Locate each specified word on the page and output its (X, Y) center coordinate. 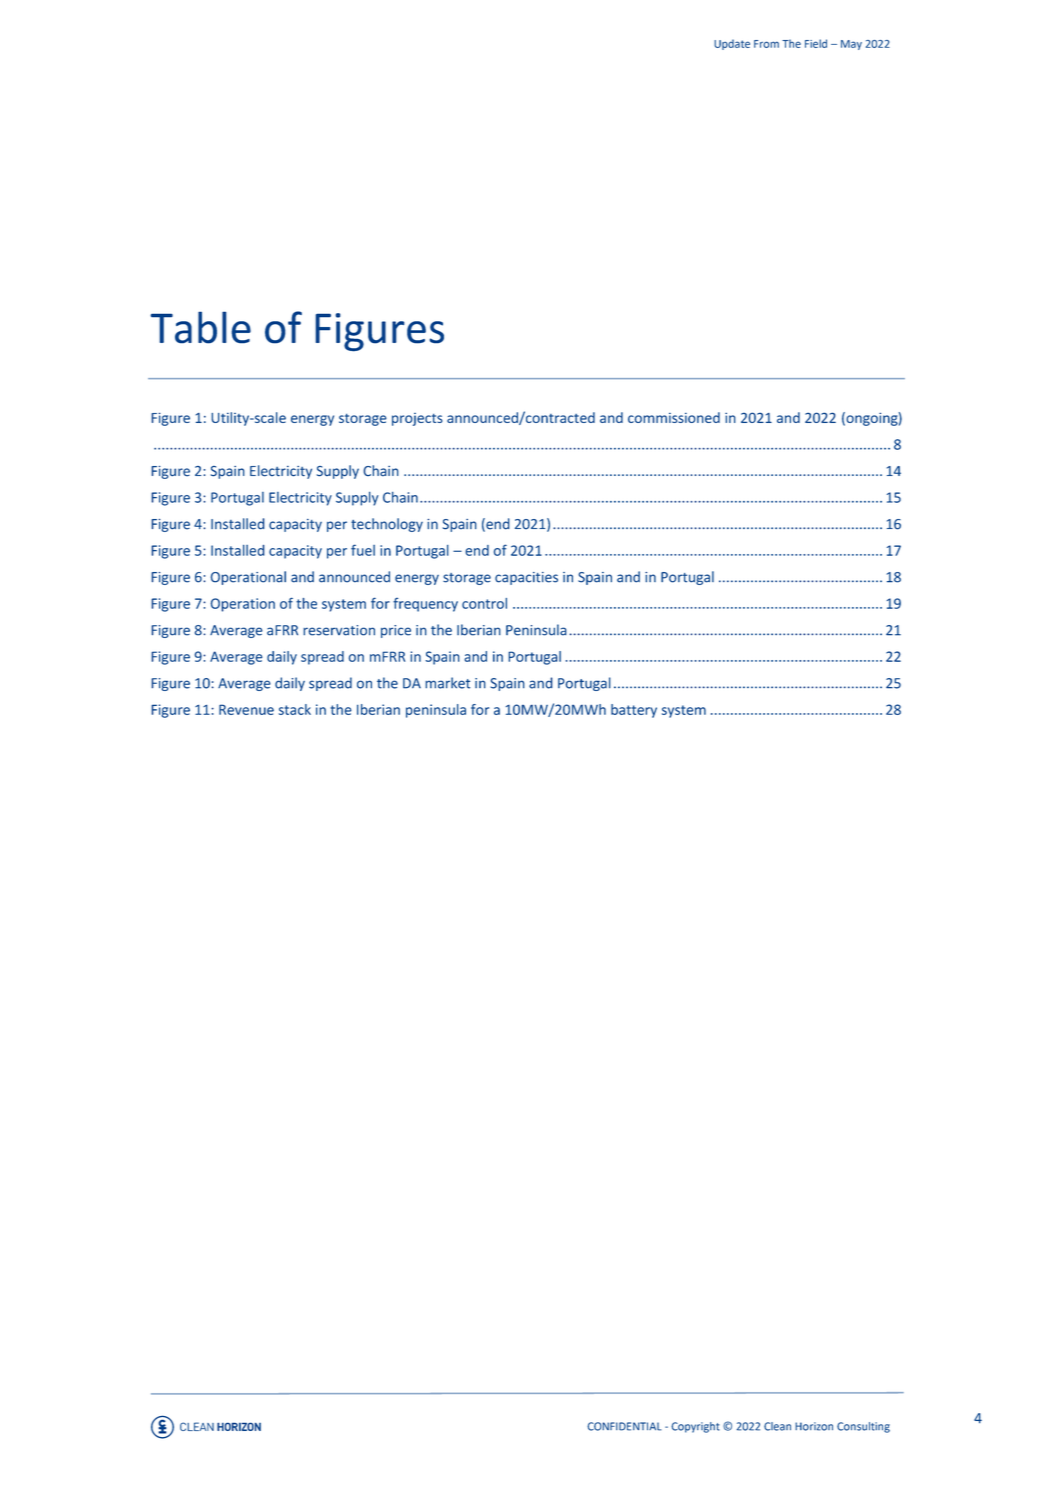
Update (732, 44)
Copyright (695, 1427)
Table (200, 327)
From (766, 44)
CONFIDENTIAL (624, 1426)
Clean (777, 1426)
